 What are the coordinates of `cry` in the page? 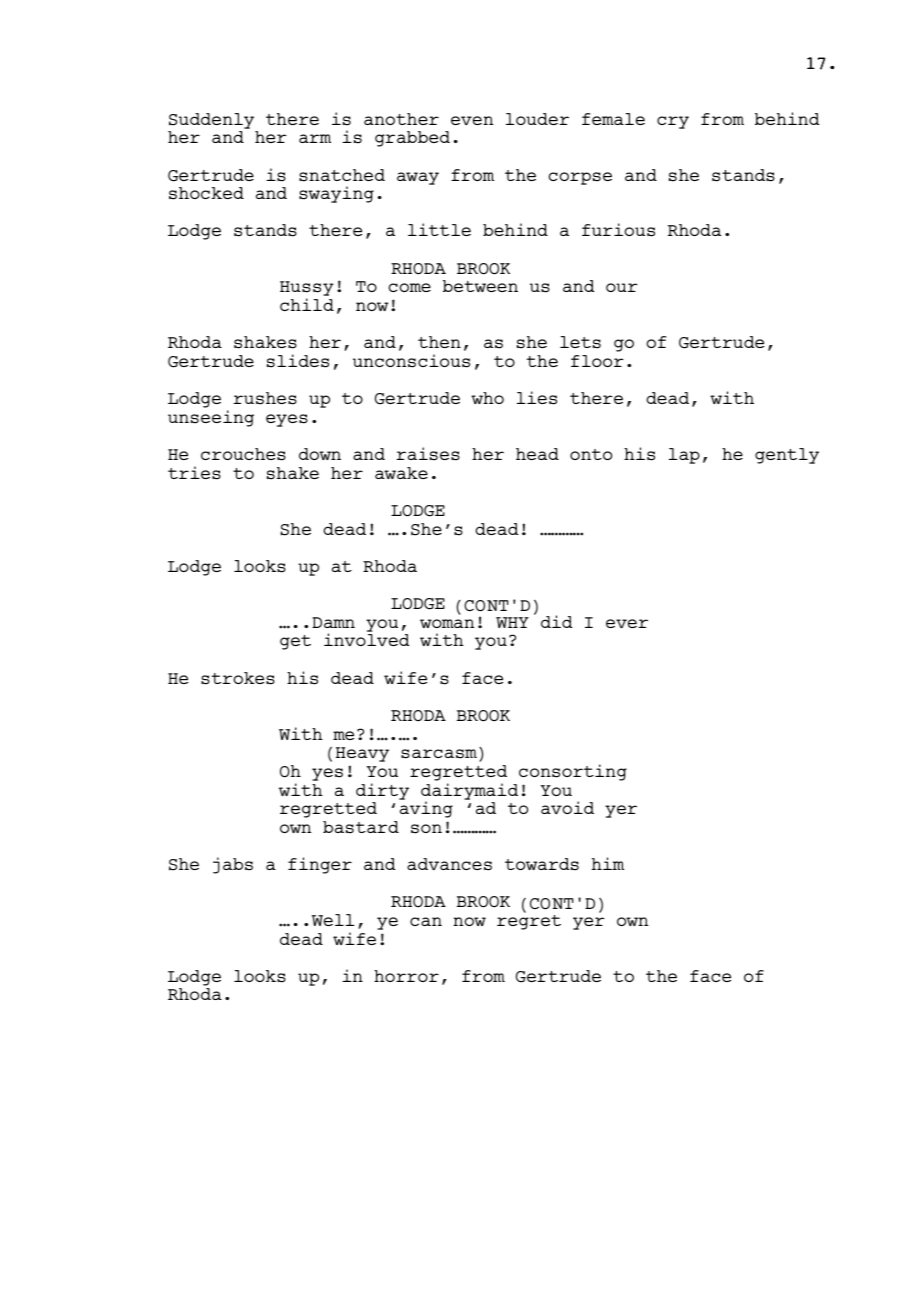 It's located at (673, 122).
